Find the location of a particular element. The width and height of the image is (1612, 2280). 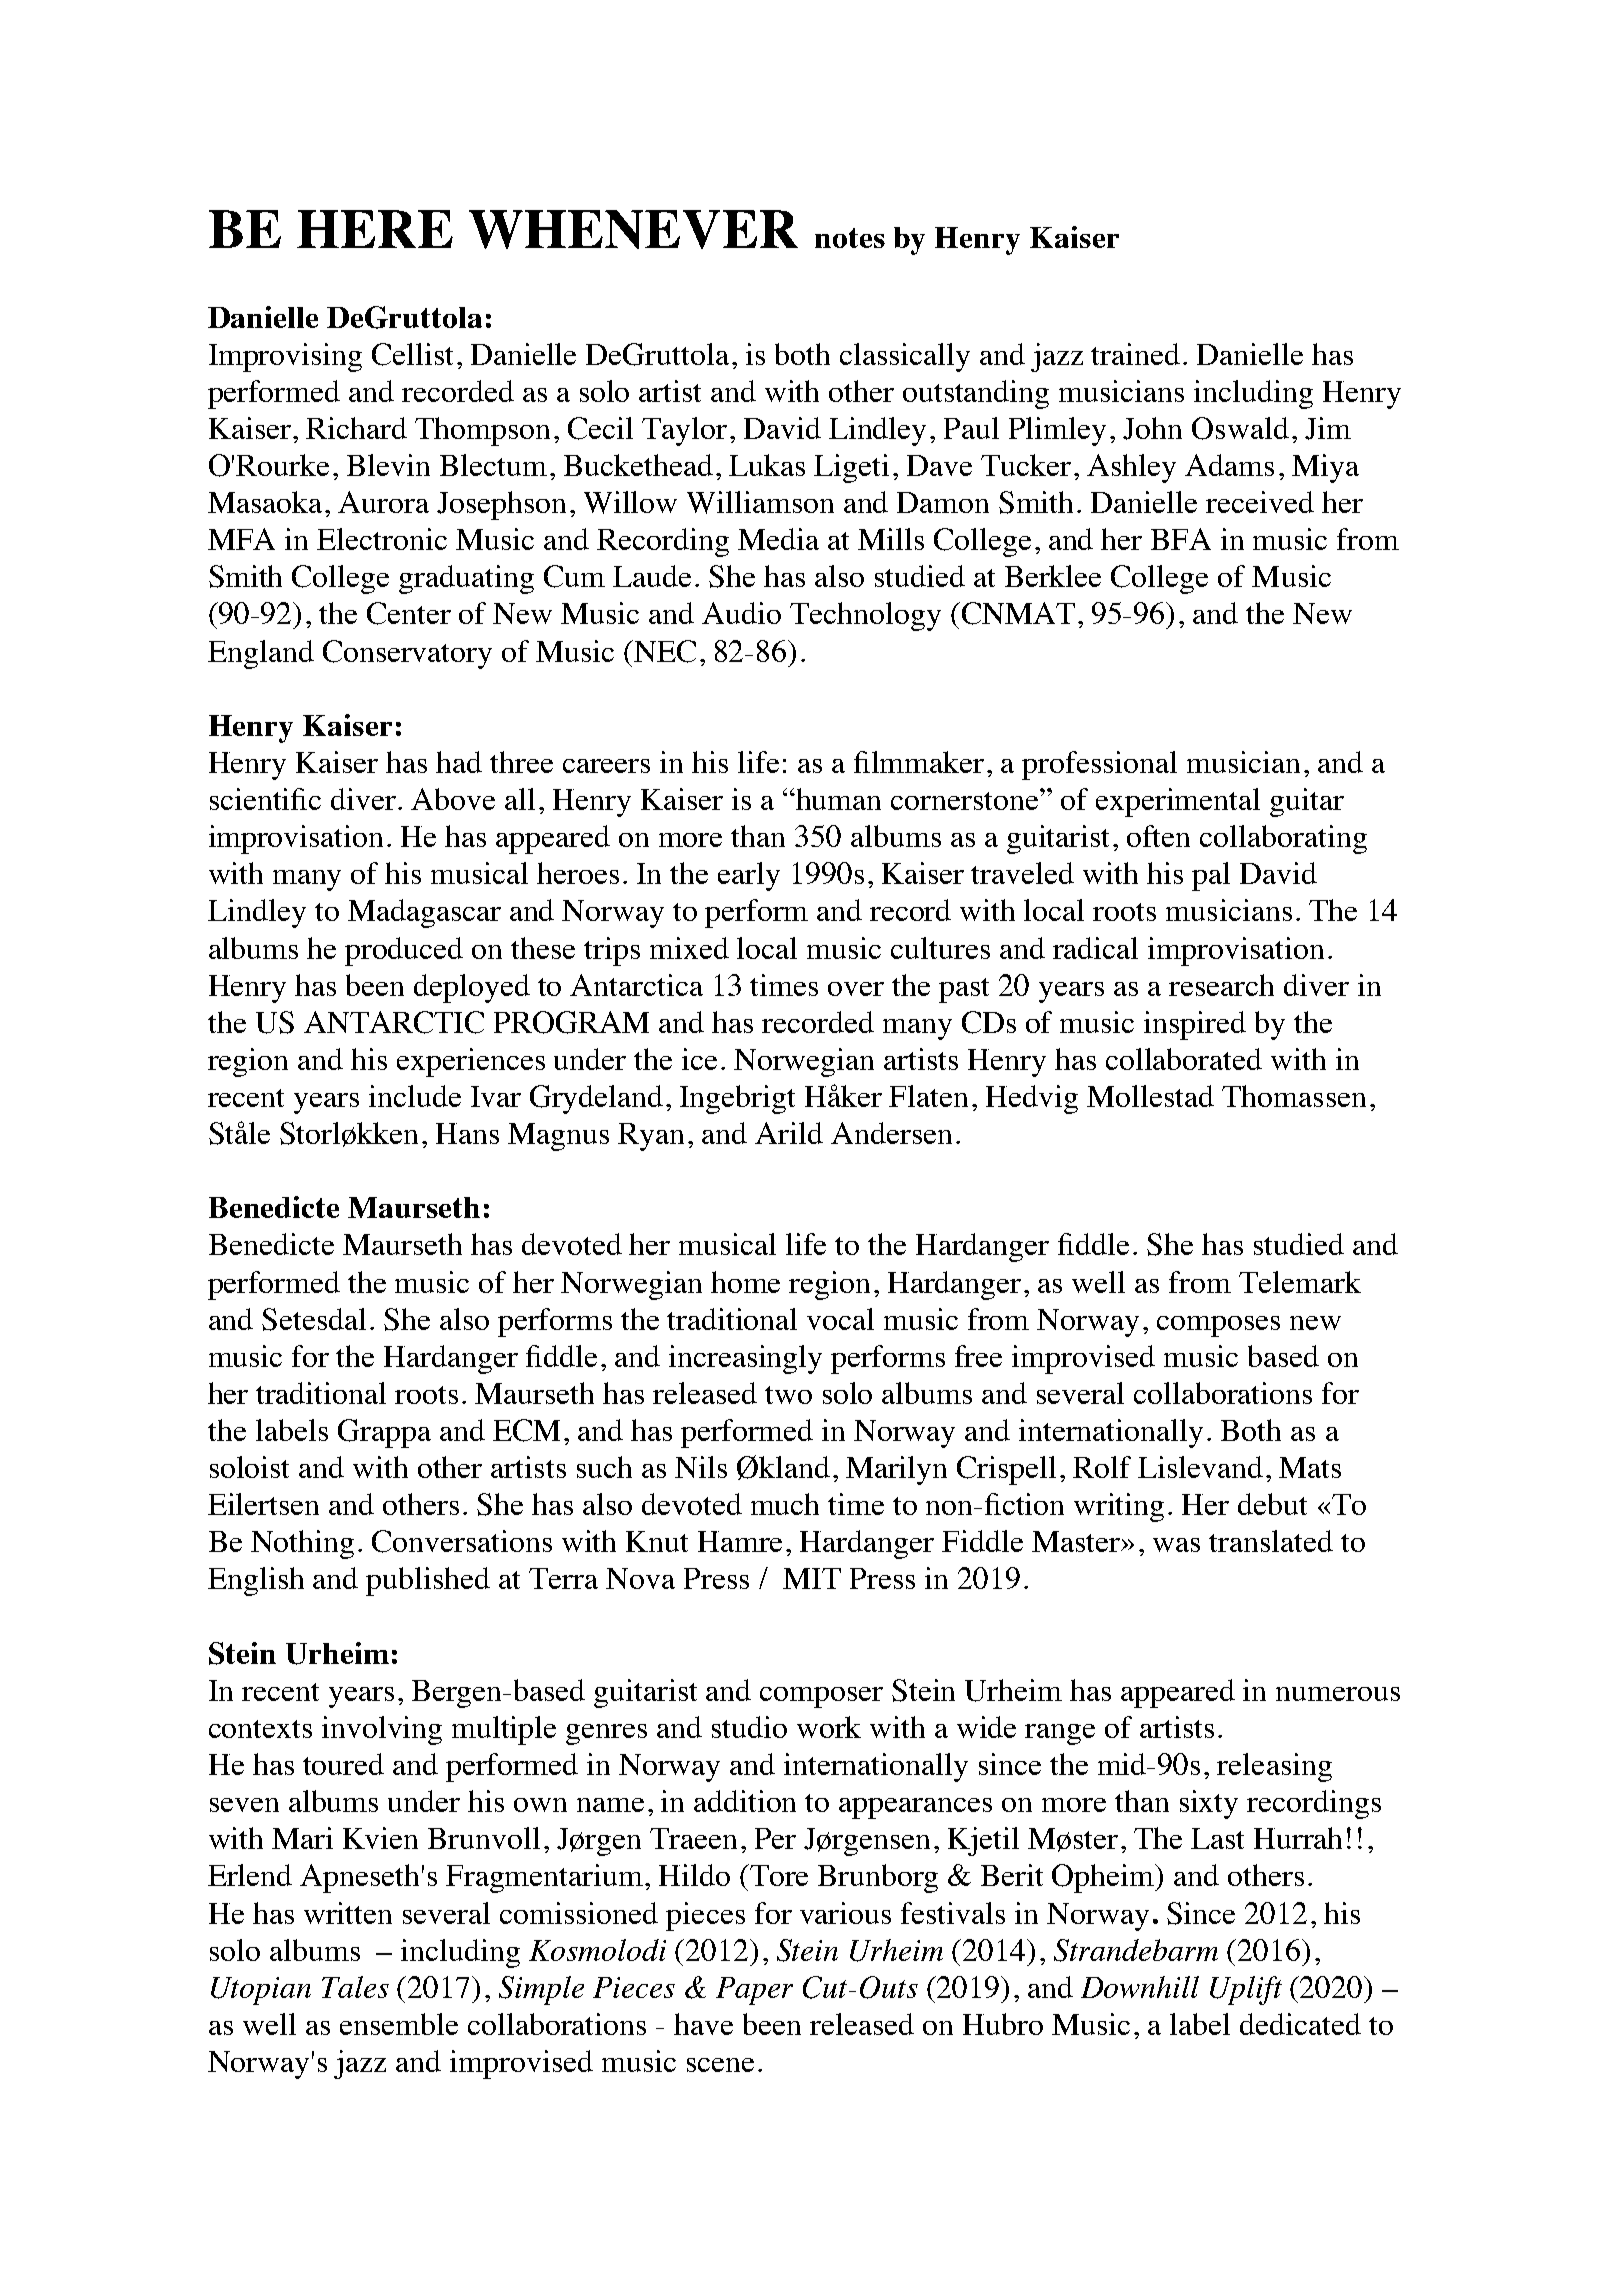

notes is located at coordinates (850, 238).
